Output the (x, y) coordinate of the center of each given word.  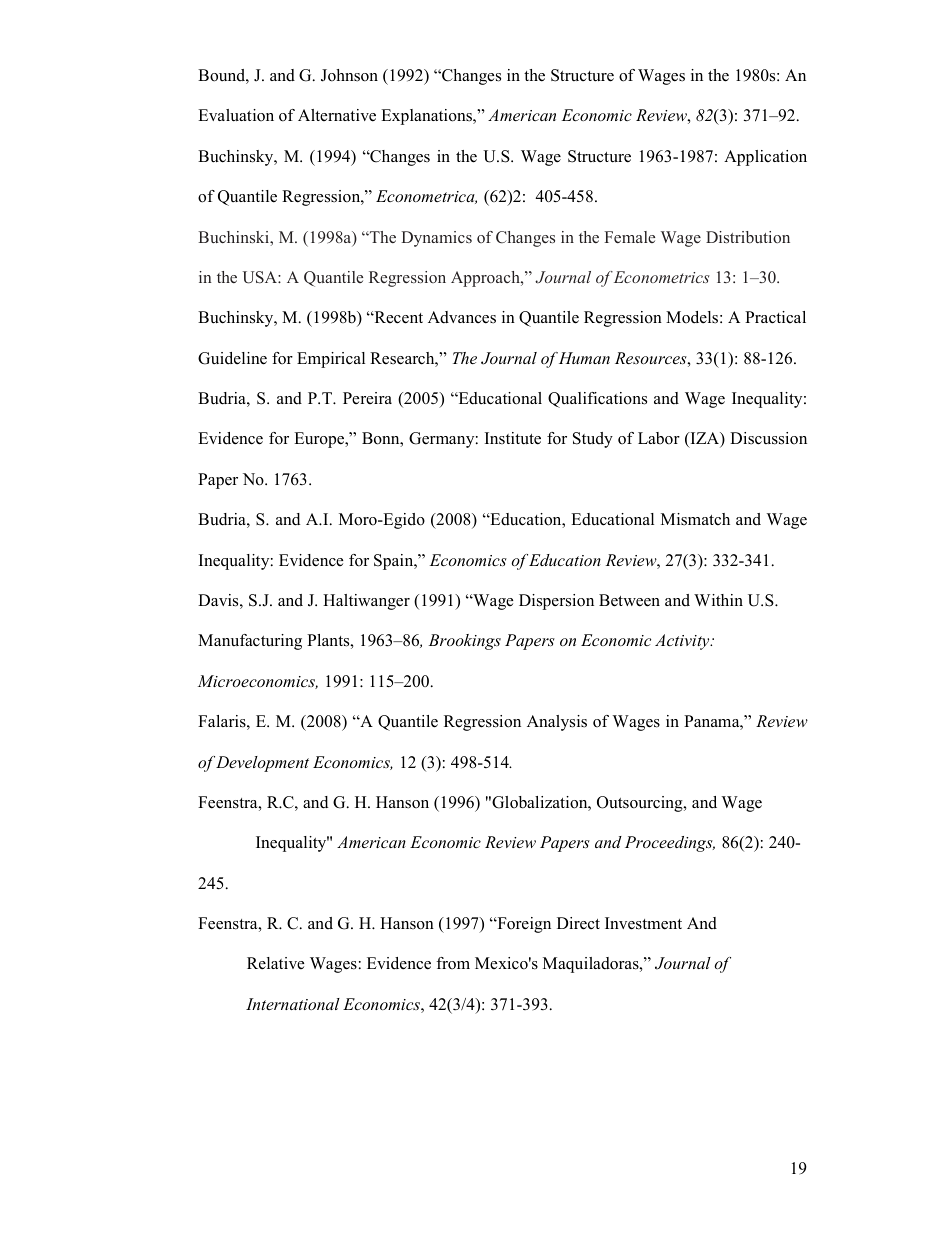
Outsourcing (641, 804)
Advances (462, 317)
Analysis (557, 723)
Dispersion (556, 602)
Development (262, 764)
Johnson (349, 75)
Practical (775, 317)
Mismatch (695, 519)
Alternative (337, 115)
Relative (275, 963)
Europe (320, 440)
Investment (643, 923)
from (453, 963)
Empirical (331, 360)
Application (765, 158)
